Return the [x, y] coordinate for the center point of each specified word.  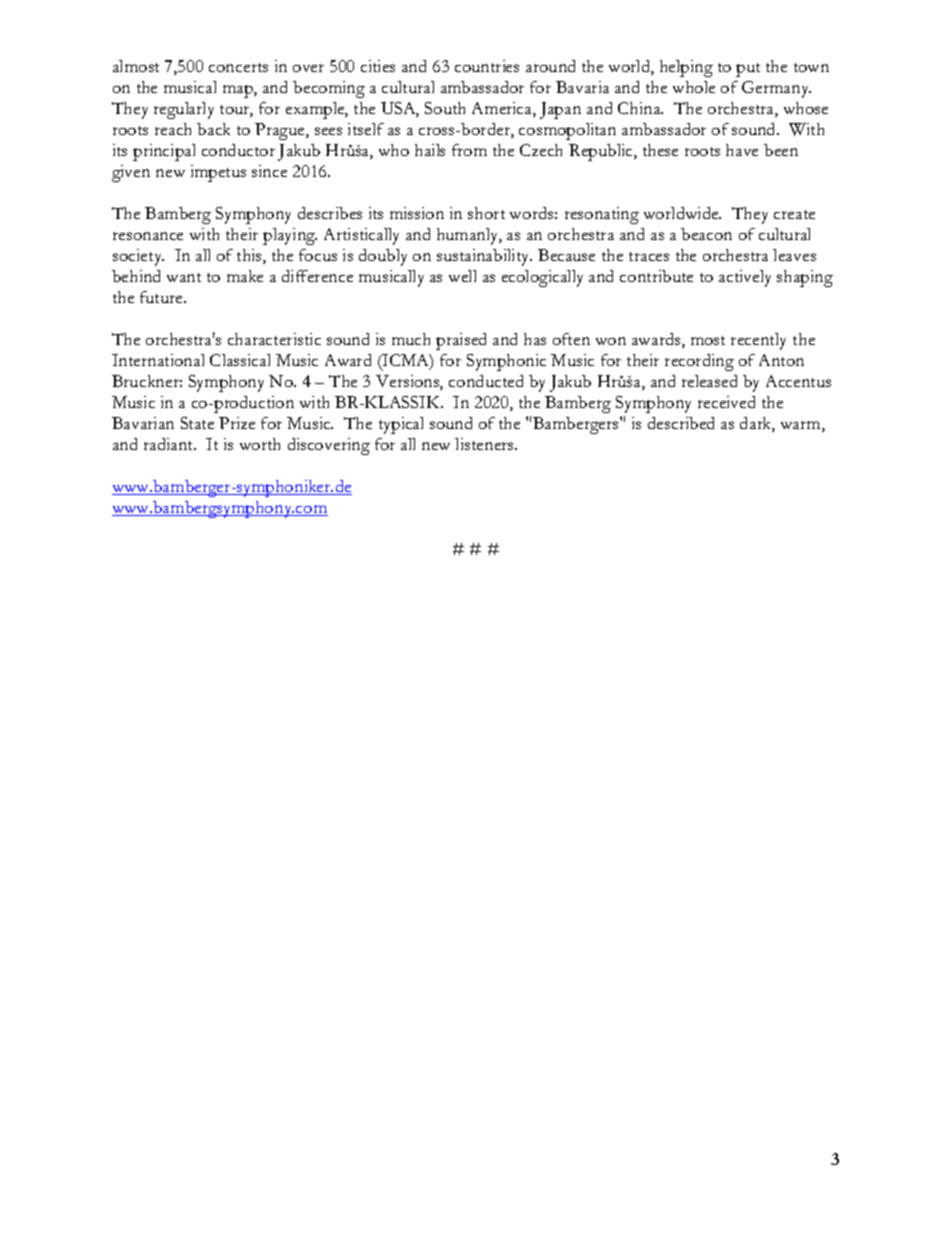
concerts [238, 67]
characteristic [274, 339]
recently [758, 341]
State [197, 423]
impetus [218, 173]
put [748, 70]
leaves [794, 255]
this [250, 256]
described [681, 423]
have [742, 150]
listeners [485, 444]
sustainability [484, 257]
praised [461, 341]
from [469, 150]
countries [487, 66]
